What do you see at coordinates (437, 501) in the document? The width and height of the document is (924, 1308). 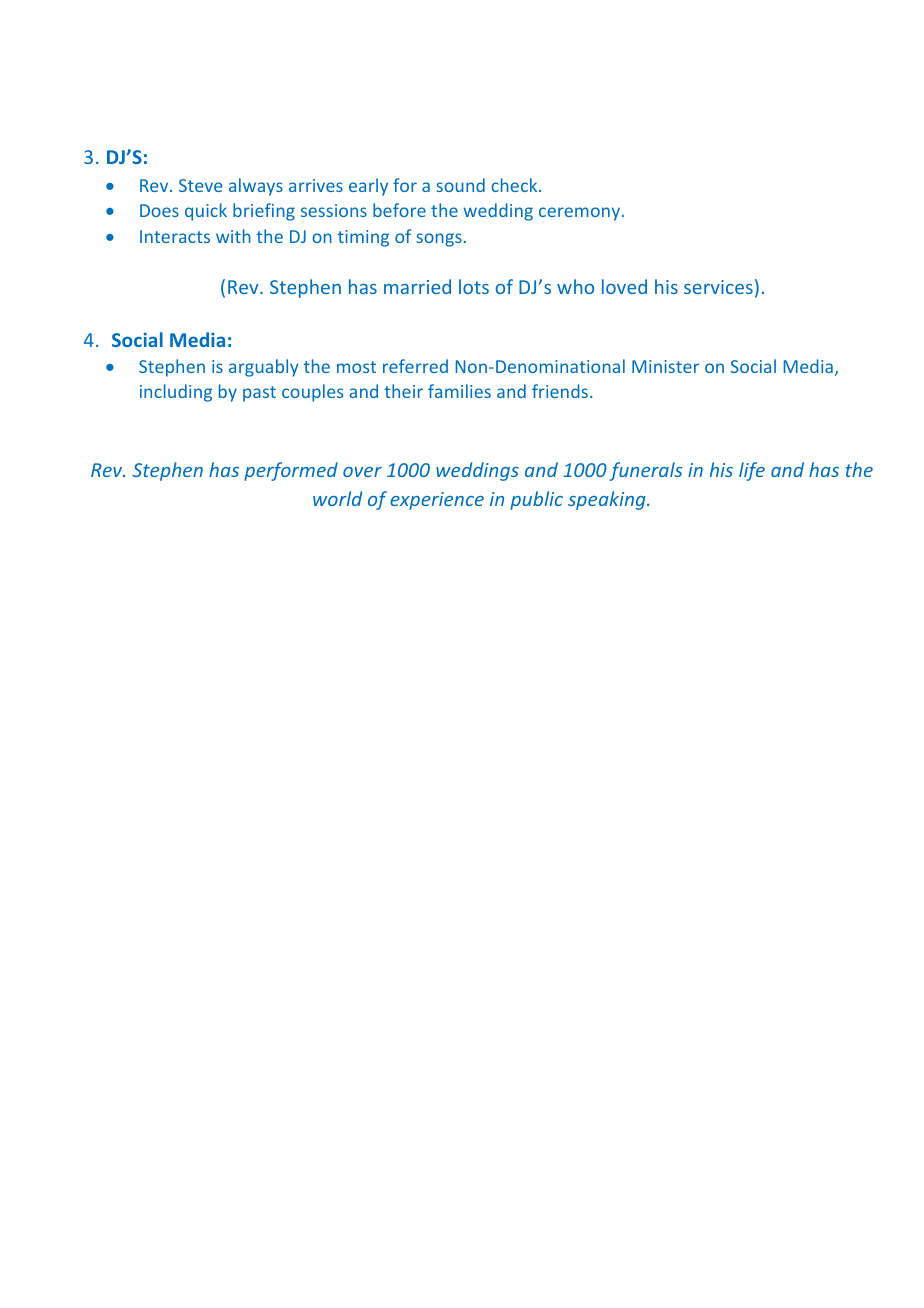 I see `experience` at bounding box center [437, 501].
